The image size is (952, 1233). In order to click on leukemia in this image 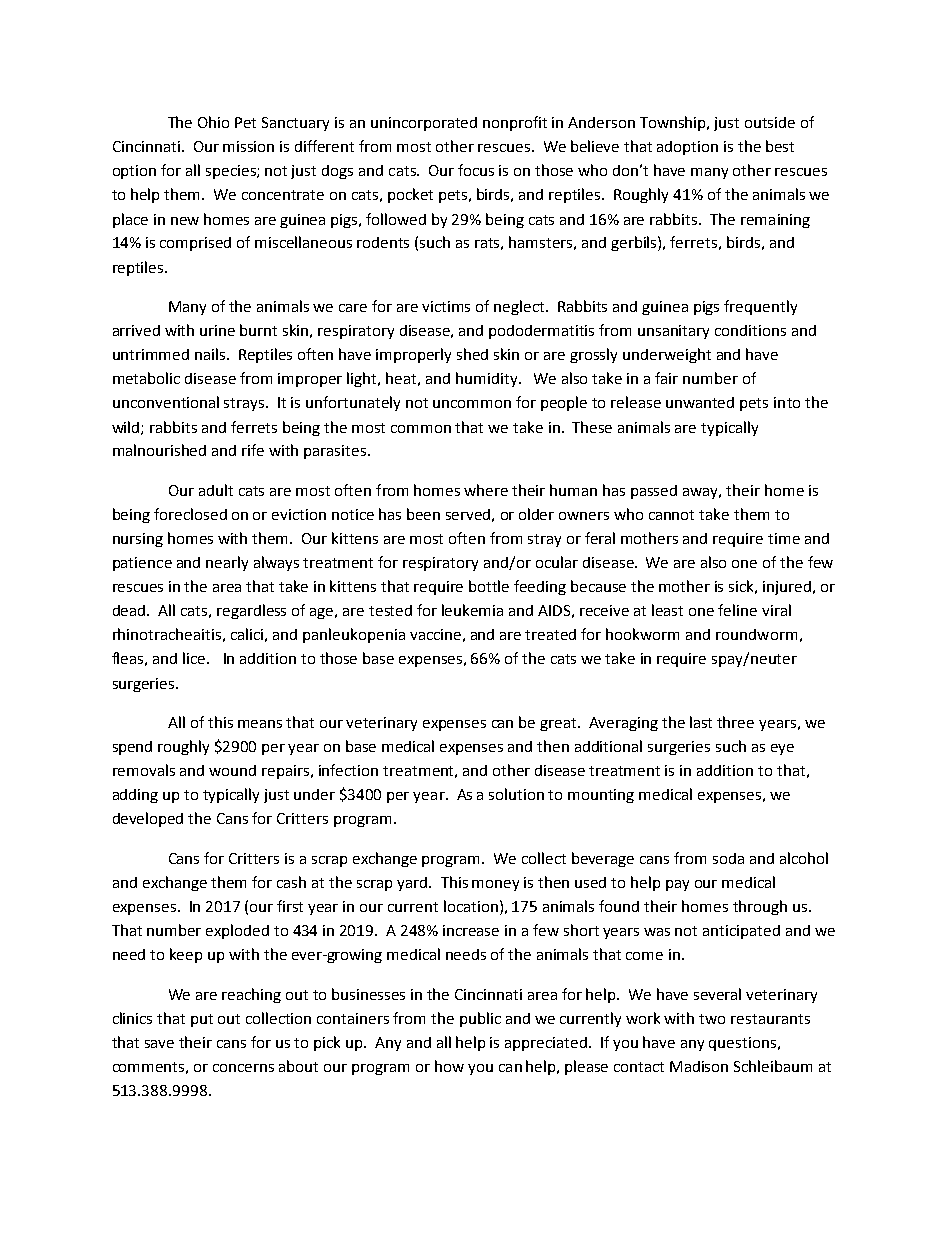, I will do `click(472, 610)`.
